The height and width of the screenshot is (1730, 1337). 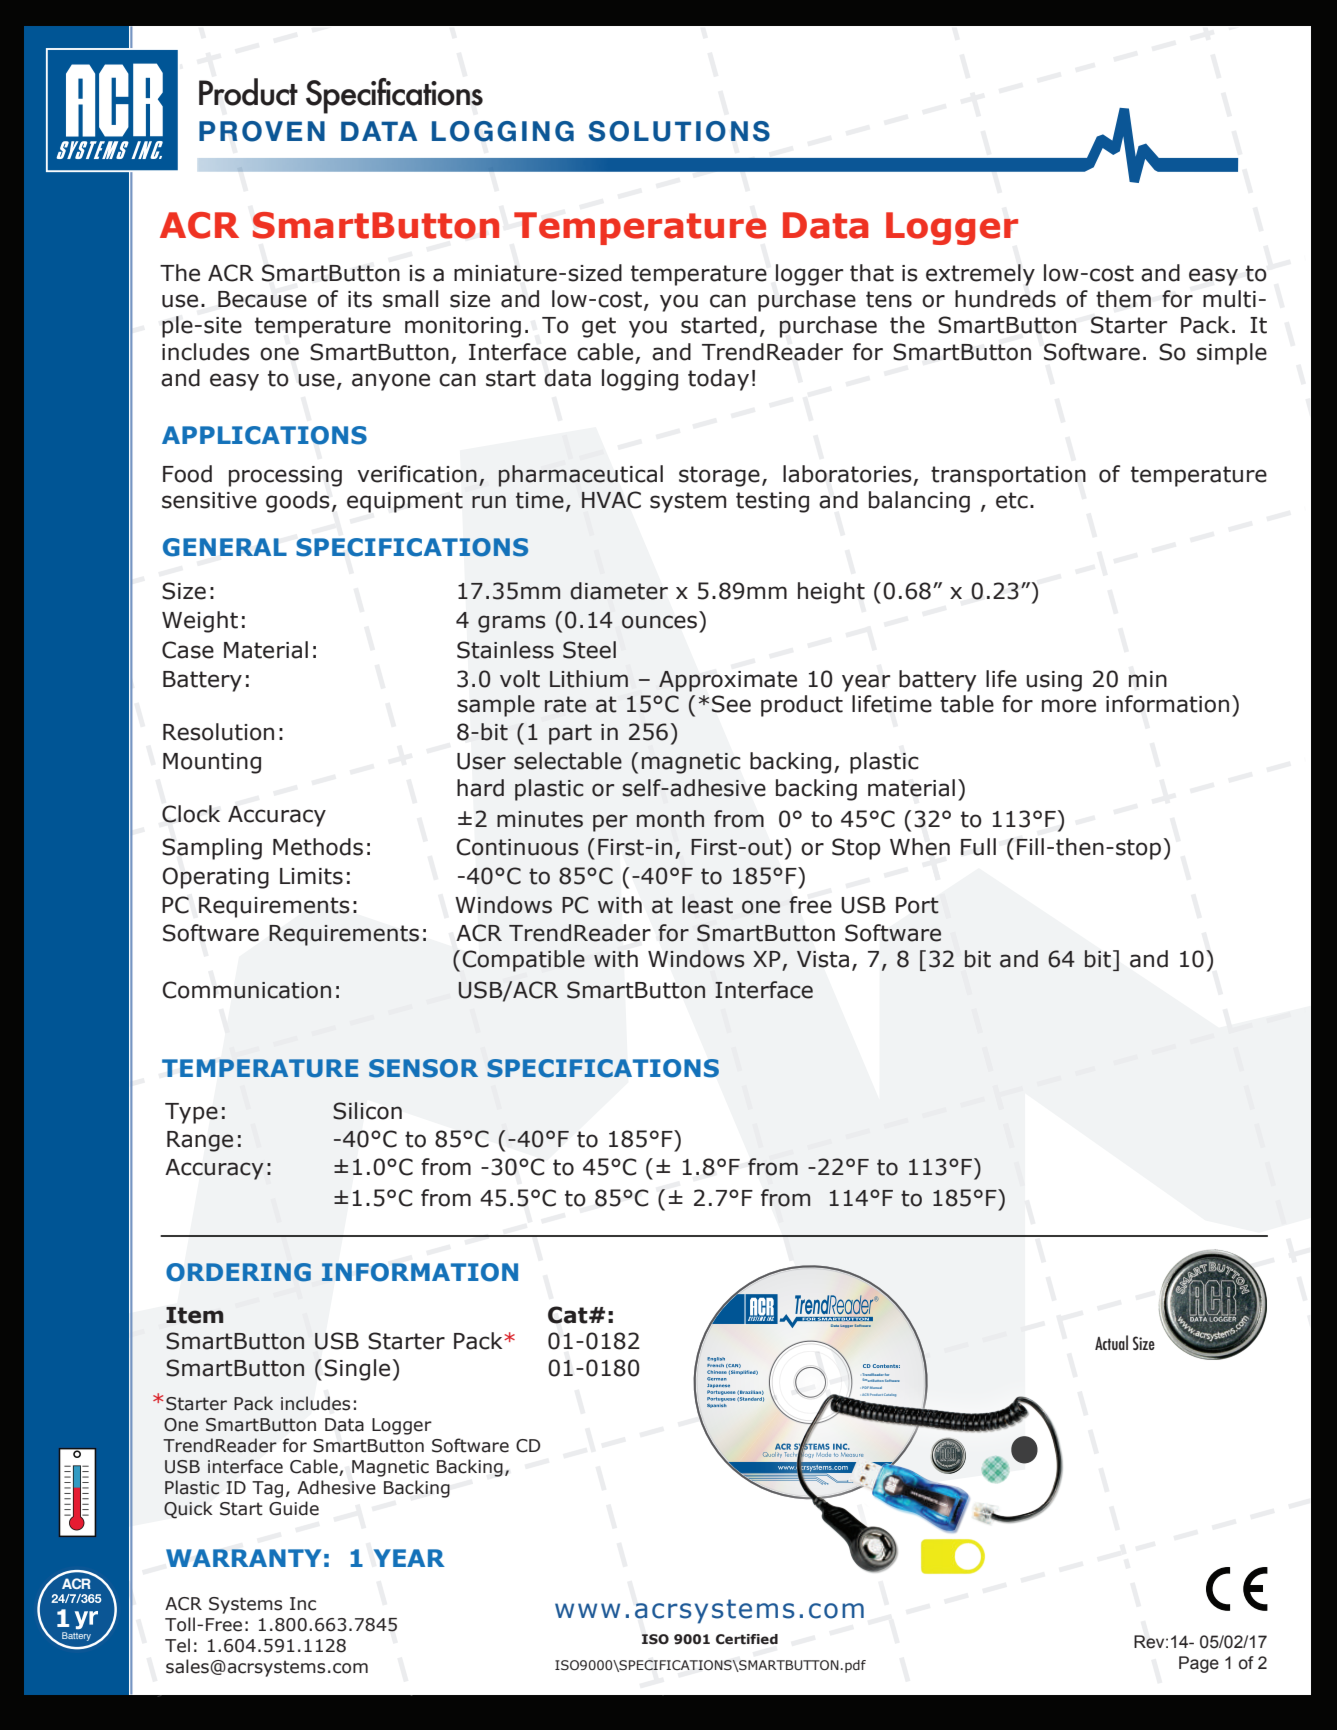 I want to click on WARRANTY, so click(x=243, y=1558).
